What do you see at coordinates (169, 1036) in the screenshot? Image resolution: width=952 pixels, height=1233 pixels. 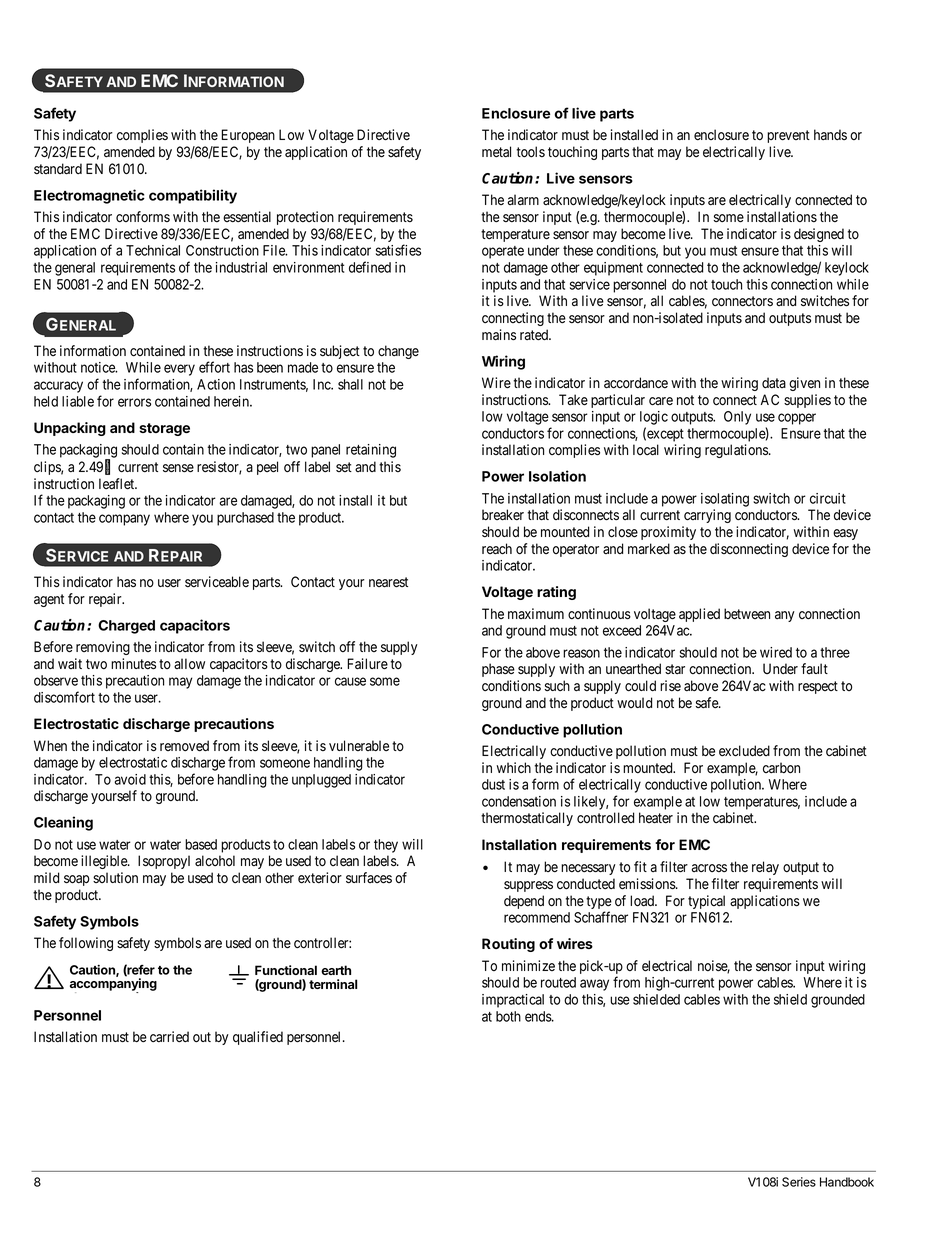 I see `carried` at bounding box center [169, 1036].
